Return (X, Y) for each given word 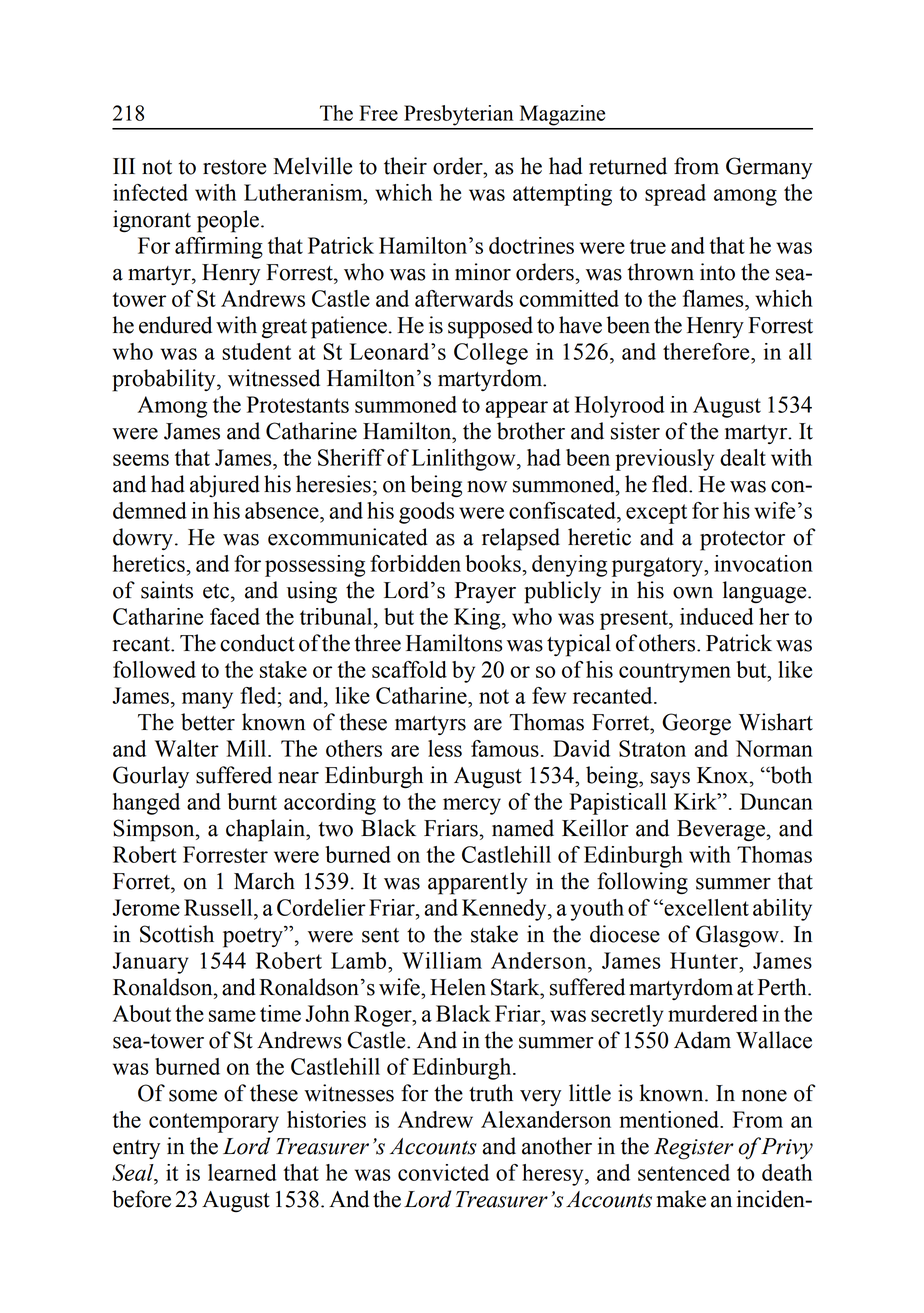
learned (242, 1172)
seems (141, 460)
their (405, 166)
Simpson (155, 830)
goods (426, 513)
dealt (743, 457)
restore (234, 167)
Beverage (722, 831)
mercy (472, 806)
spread (675, 195)
